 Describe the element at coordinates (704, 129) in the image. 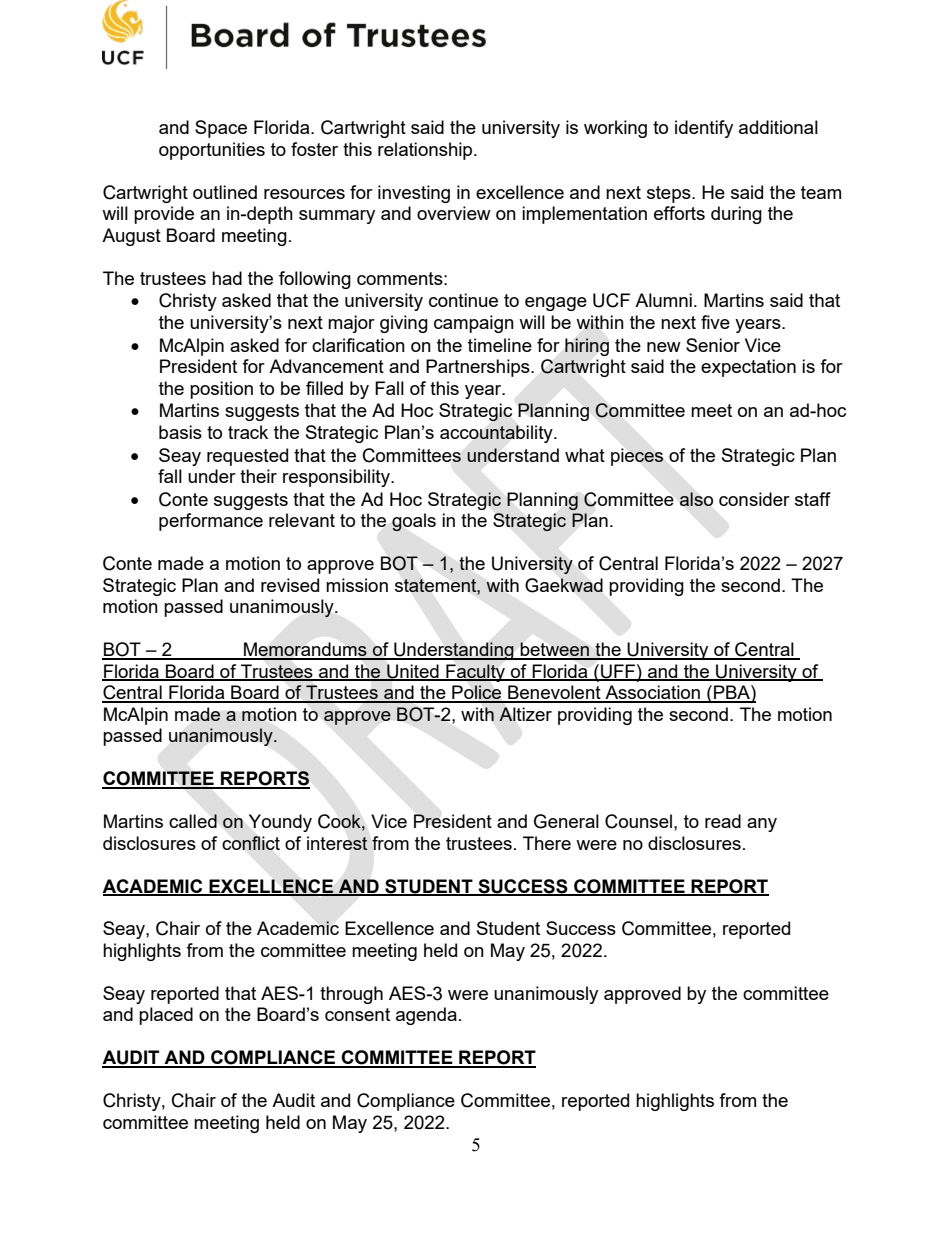

I see `identify` at that location.
